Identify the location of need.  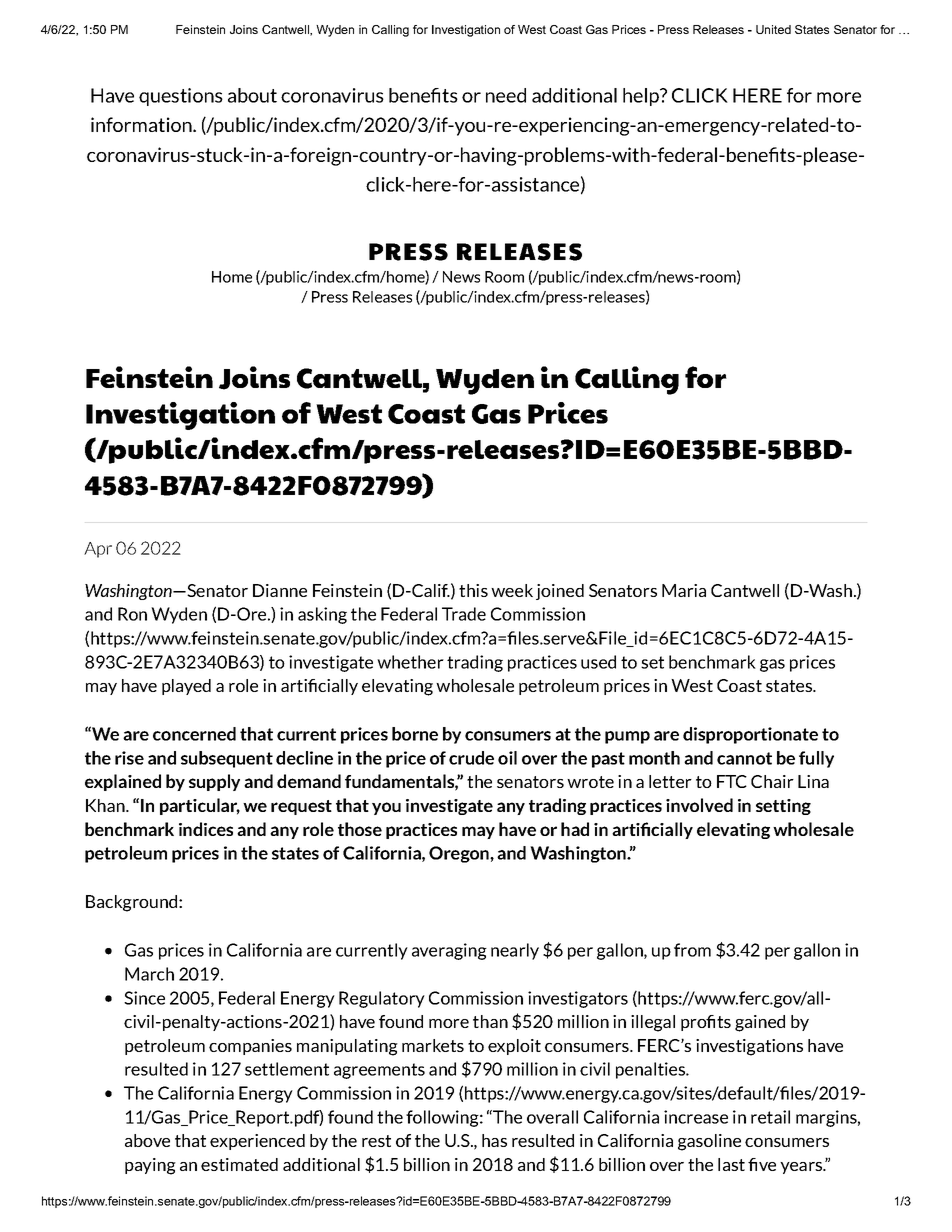
(506, 95).
